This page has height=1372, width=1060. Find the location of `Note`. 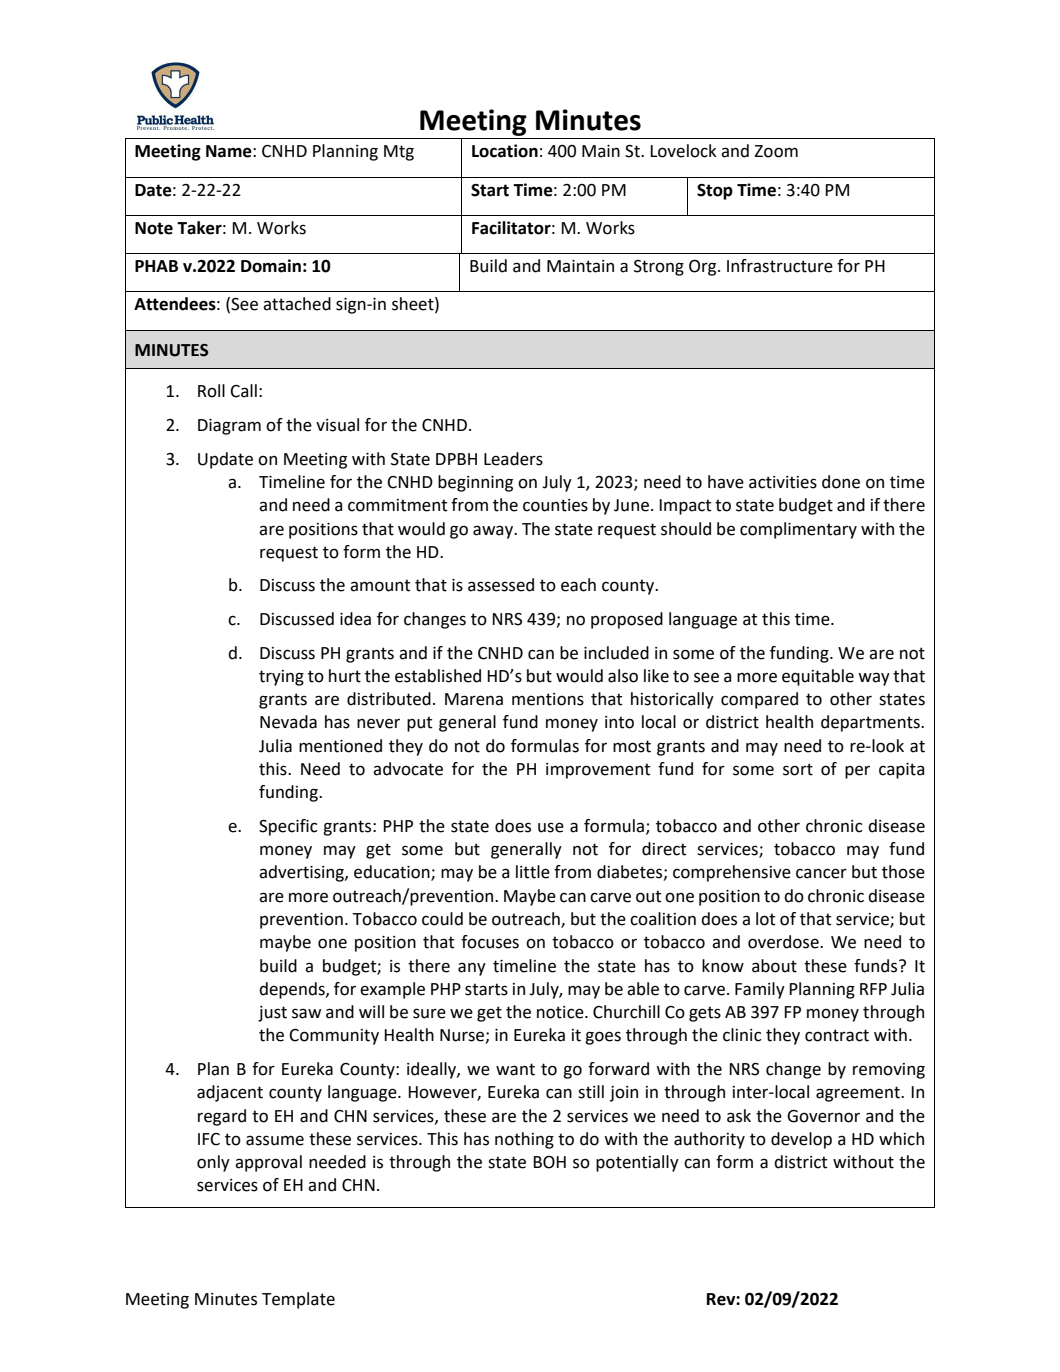

Note is located at coordinates (154, 228).
